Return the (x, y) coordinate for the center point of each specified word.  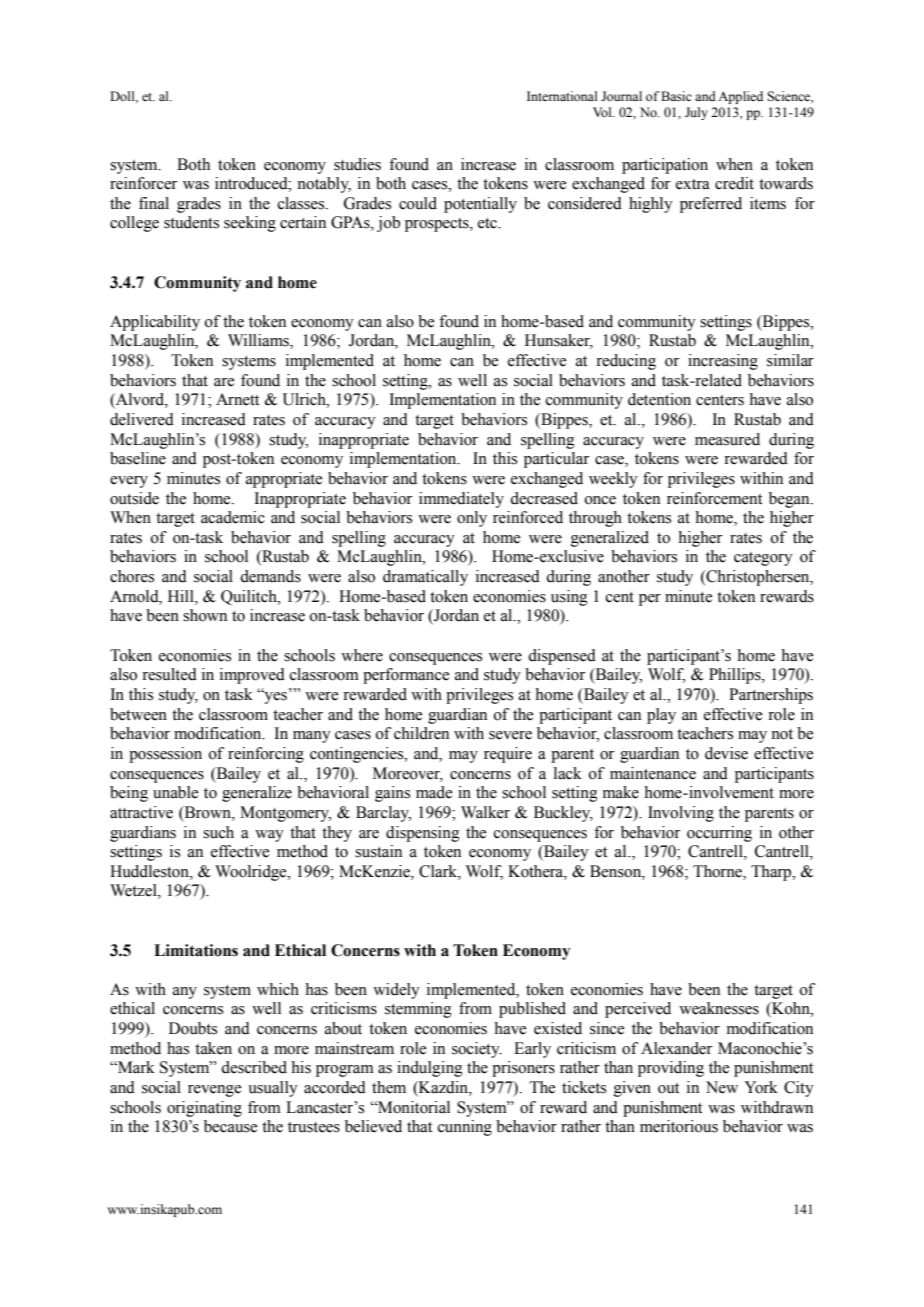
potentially (480, 205)
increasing (723, 362)
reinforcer (143, 183)
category (763, 559)
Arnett (237, 399)
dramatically (425, 578)
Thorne (718, 872)
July (696, 113)
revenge (214, 1091)
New (722, 1087)
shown (205, 615)
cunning (465, 1128)
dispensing (423, 834)
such (218, 832)
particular (556, 460)
